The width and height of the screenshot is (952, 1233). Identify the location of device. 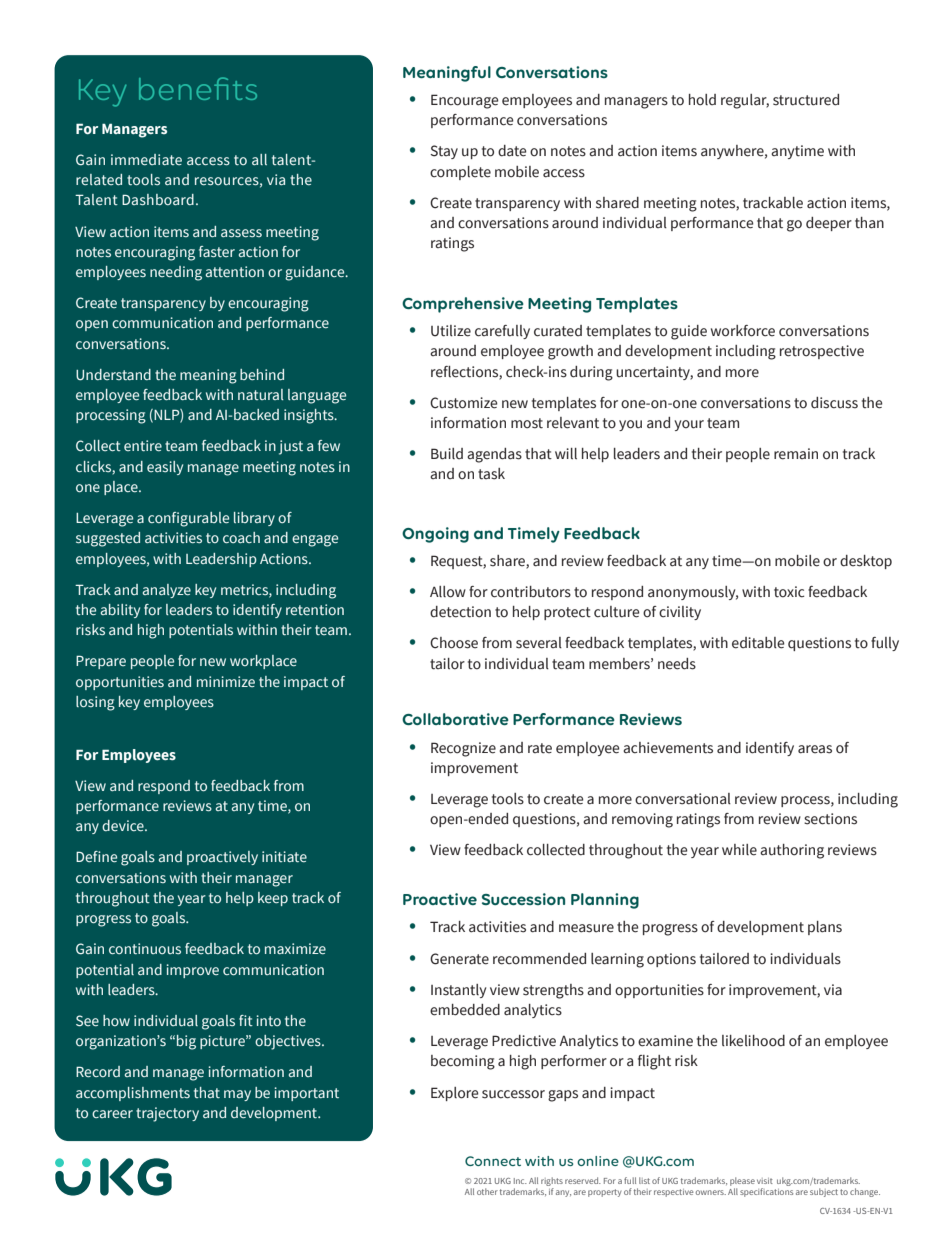
(124, 825).
